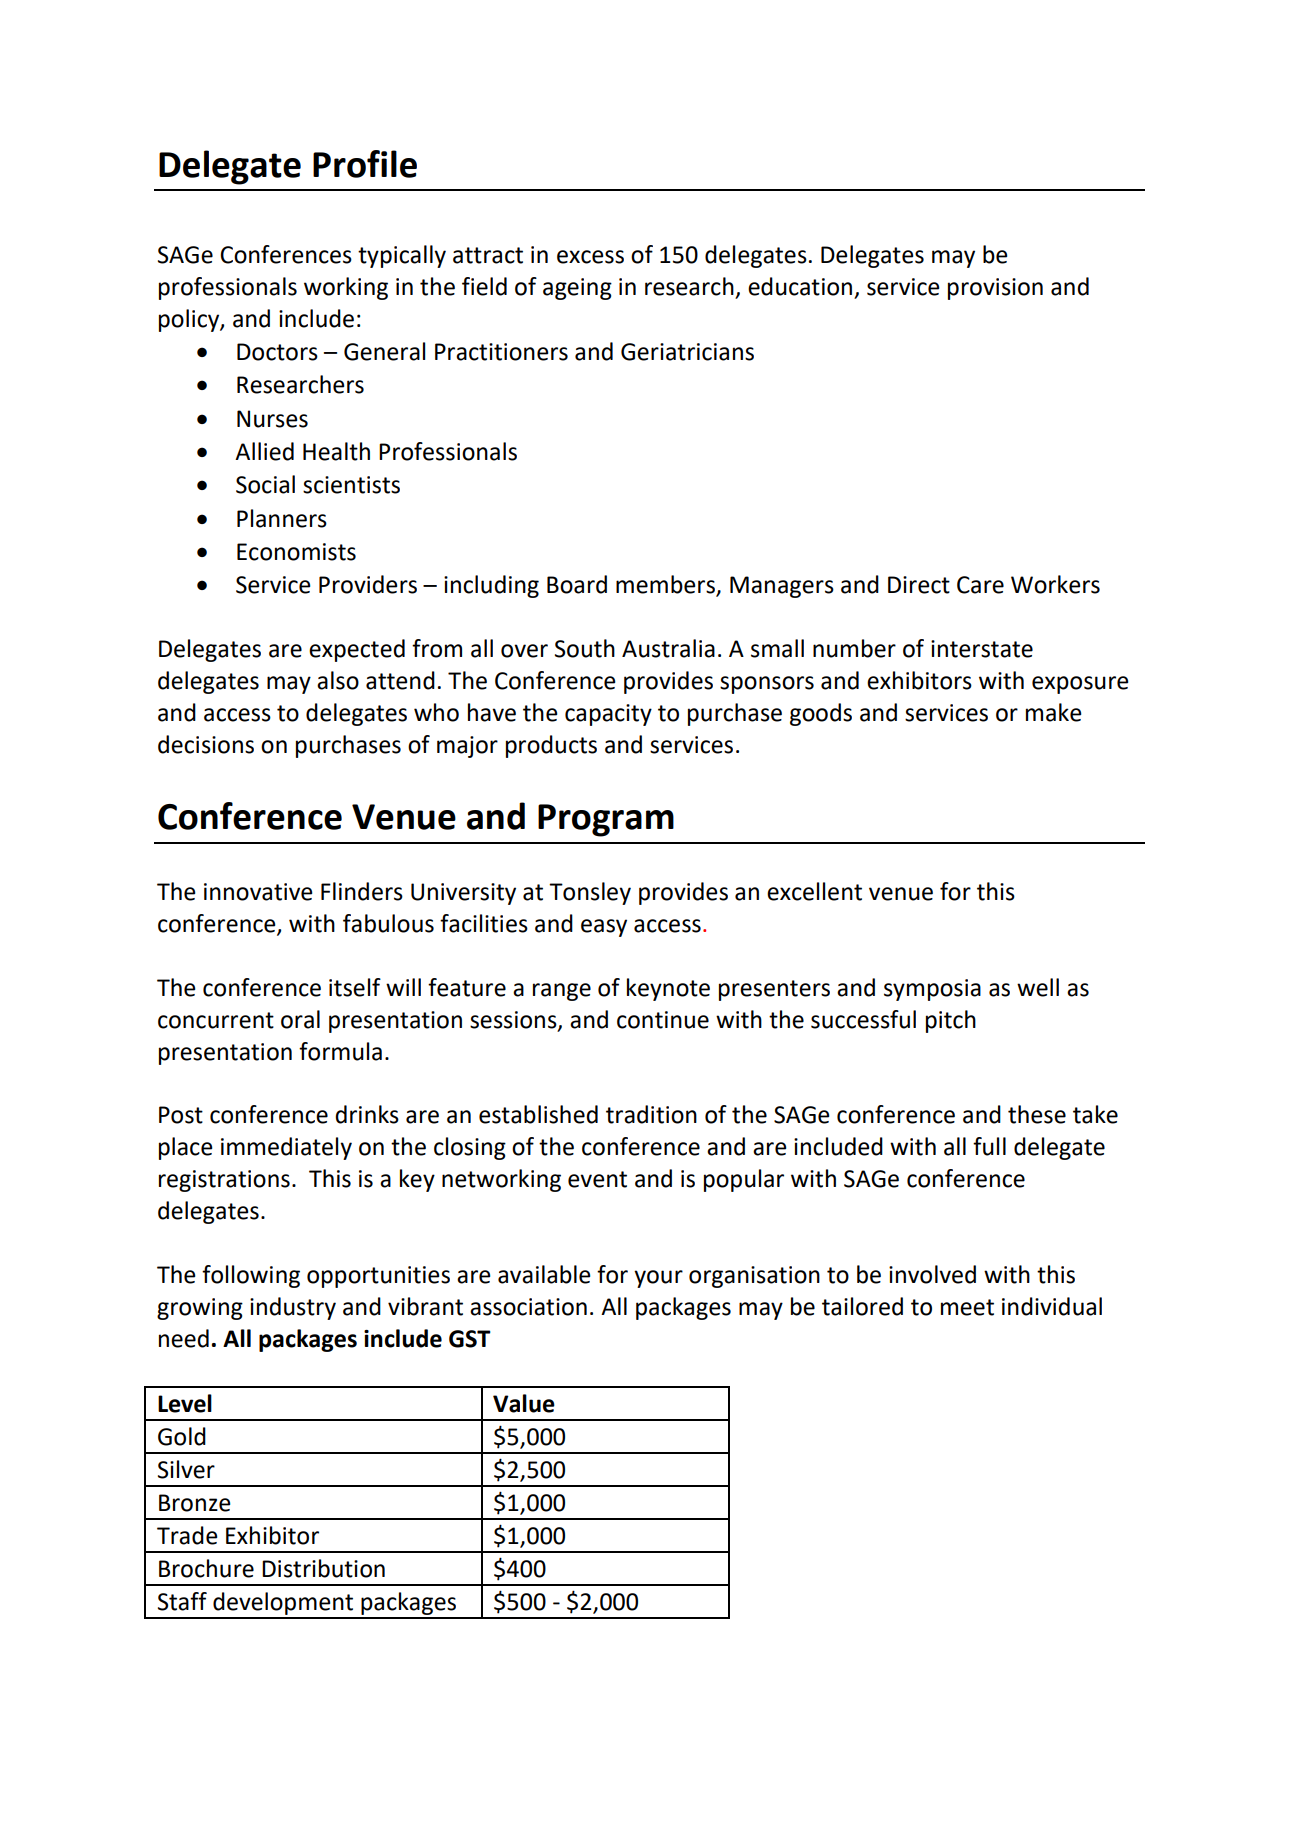 The image size is (1298, 1835). I want to click on interstate, so click(982, 649).
